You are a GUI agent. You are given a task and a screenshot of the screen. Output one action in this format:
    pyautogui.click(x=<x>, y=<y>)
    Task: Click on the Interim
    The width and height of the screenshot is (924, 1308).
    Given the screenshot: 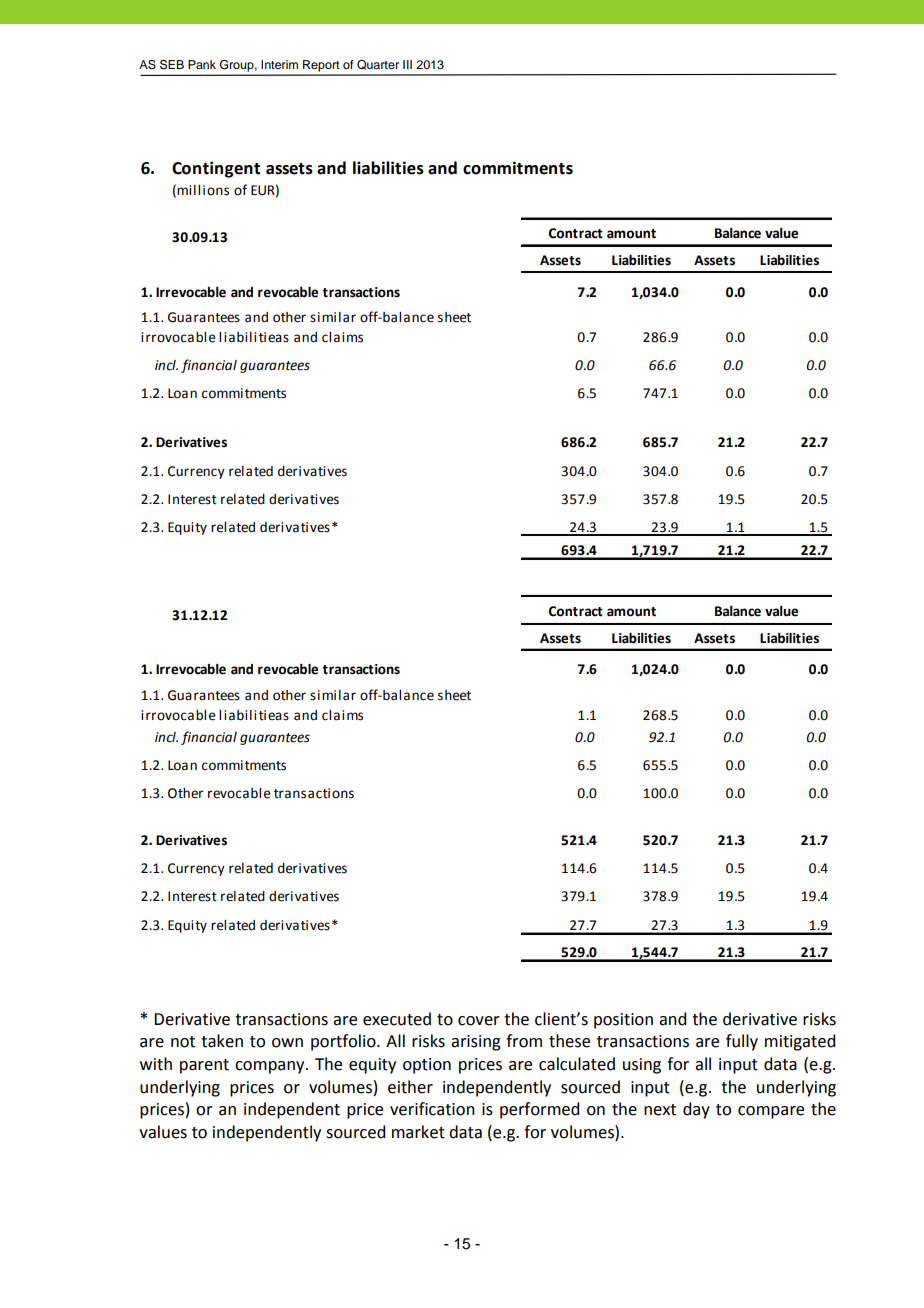 What is the action you would take?
    pyautogui.click(x=279, y=64)
